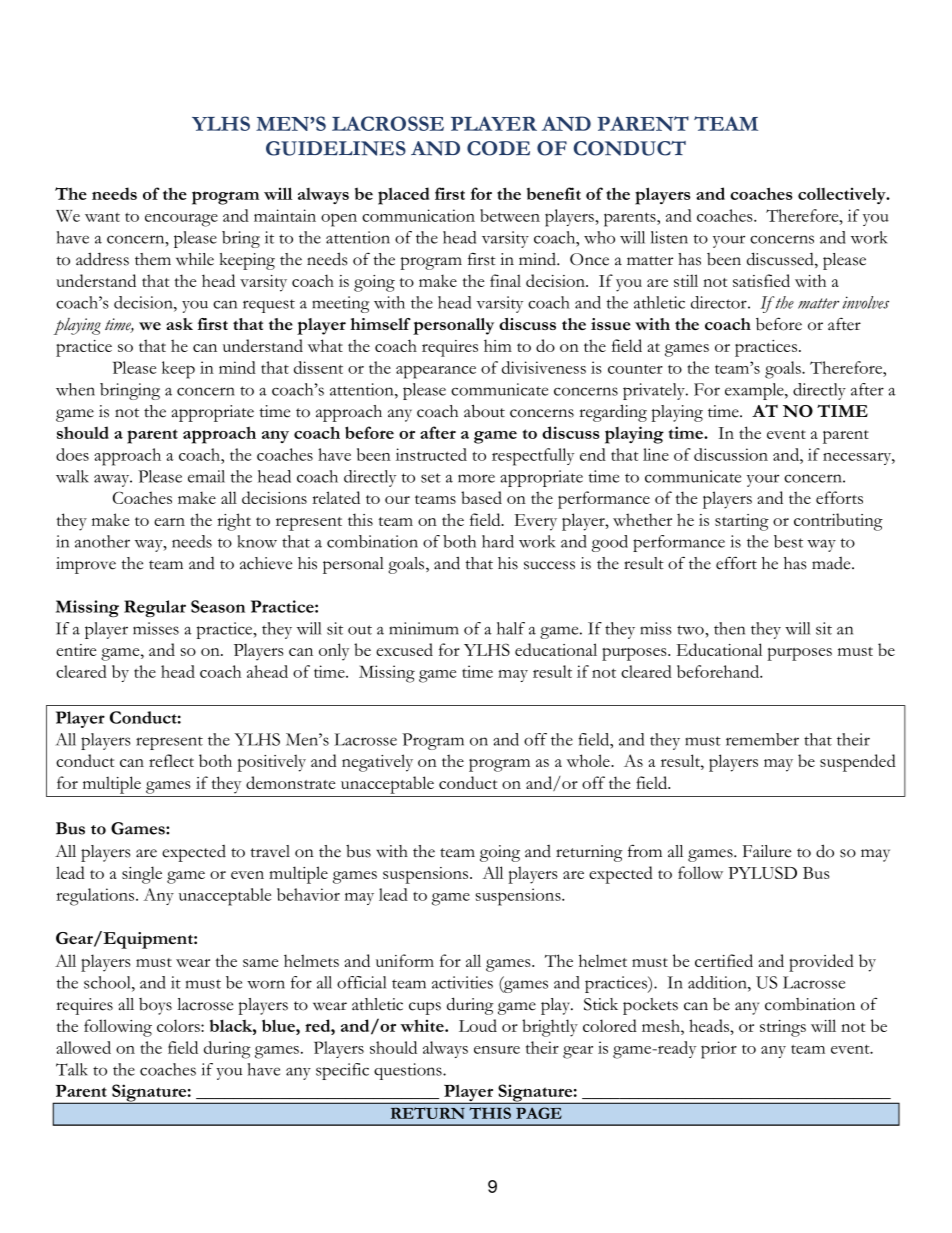 The height and width of the screenshot is (1233, 952). I want to click on when, so click(75, 389).
